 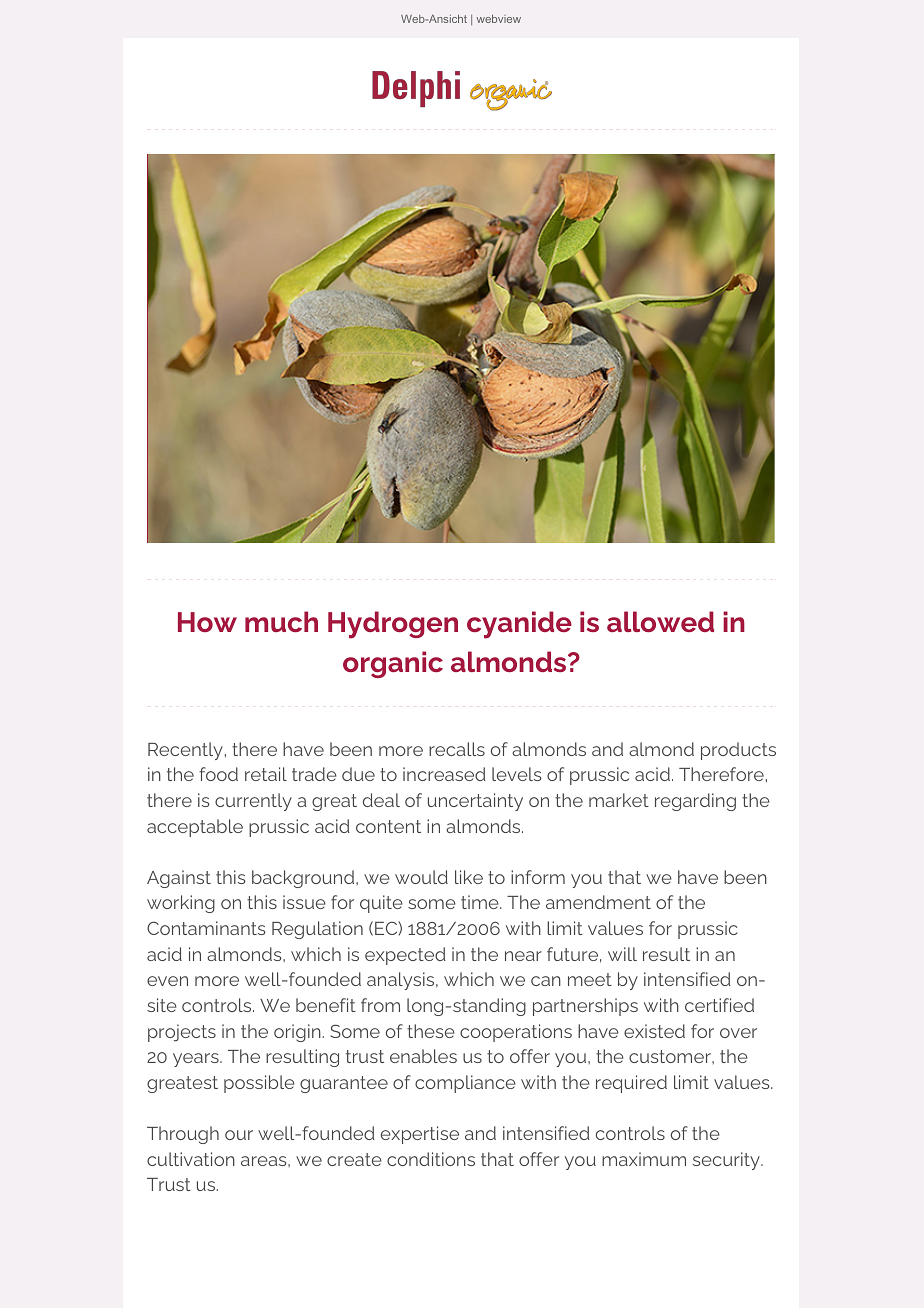 I want to click on expertise, so click(x=420, y=1135).
